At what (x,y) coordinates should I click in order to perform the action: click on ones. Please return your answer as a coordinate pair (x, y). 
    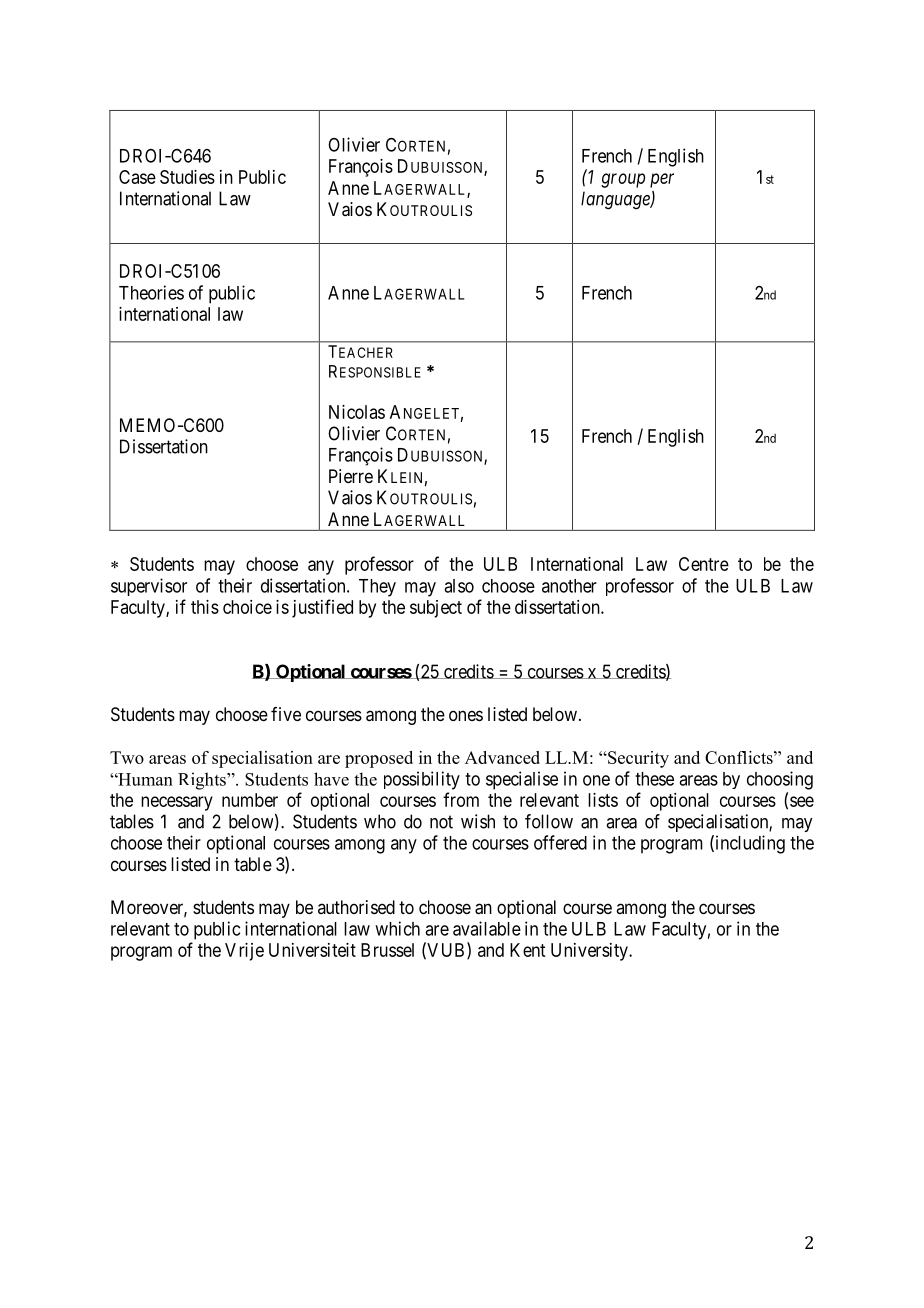
    Looking at the image, I should click on (466, 715).
